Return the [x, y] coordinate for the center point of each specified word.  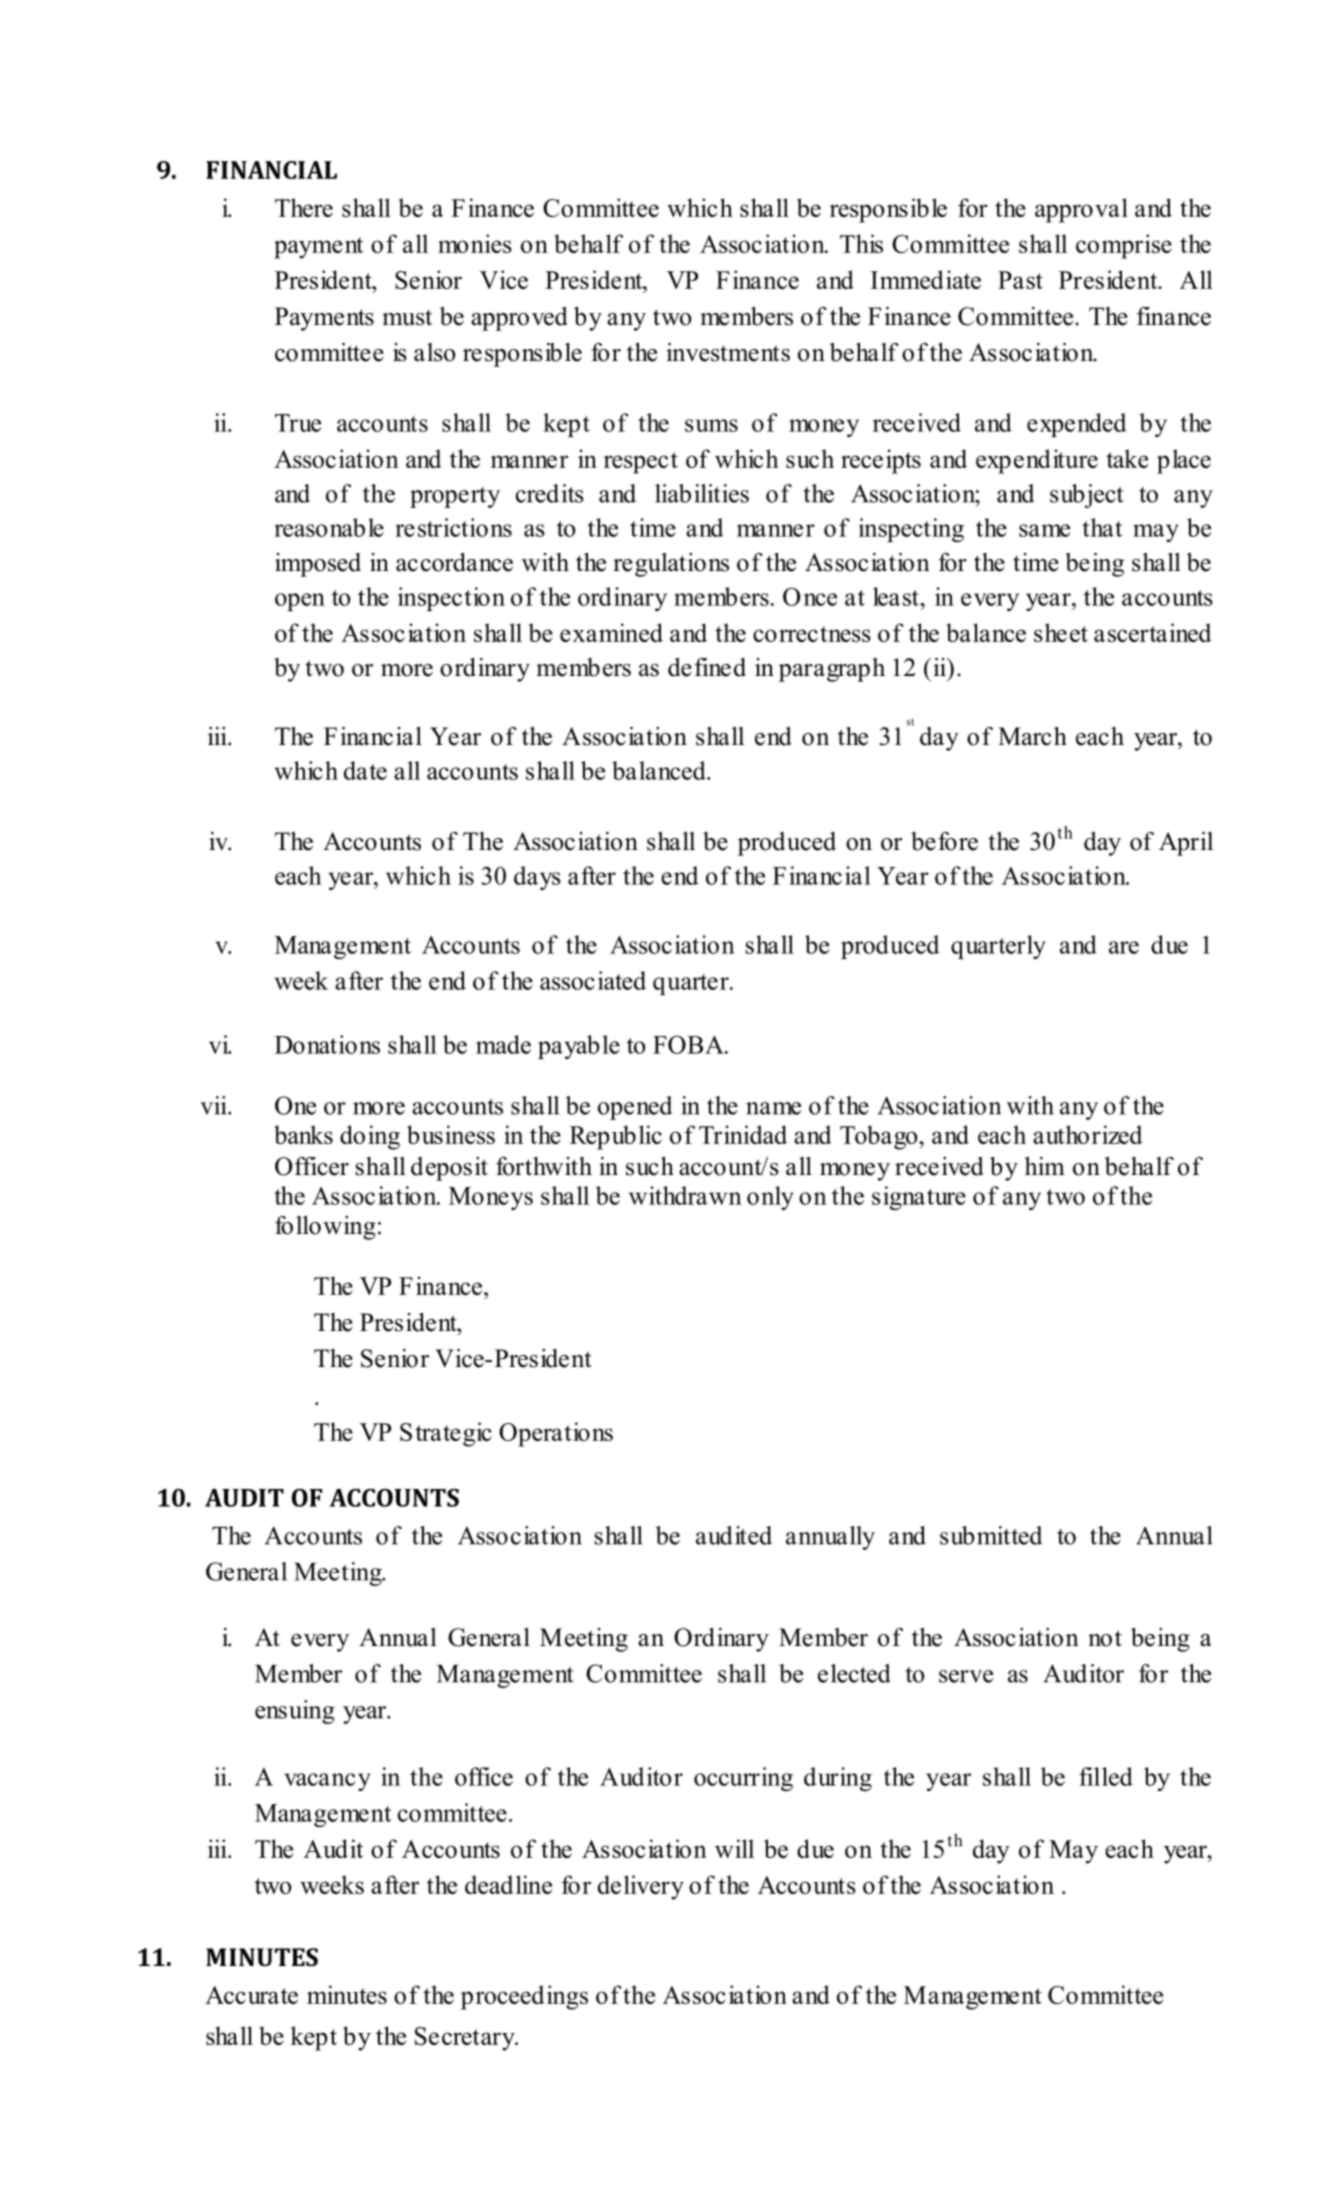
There [304, 207]
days [537, 878]
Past [1020, 280]
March [1032, 736]
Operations [556, 1434]
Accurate [251, 1995]
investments [728, 352]
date [365, 770]
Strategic [446, 1434]
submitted [991, 1535]
